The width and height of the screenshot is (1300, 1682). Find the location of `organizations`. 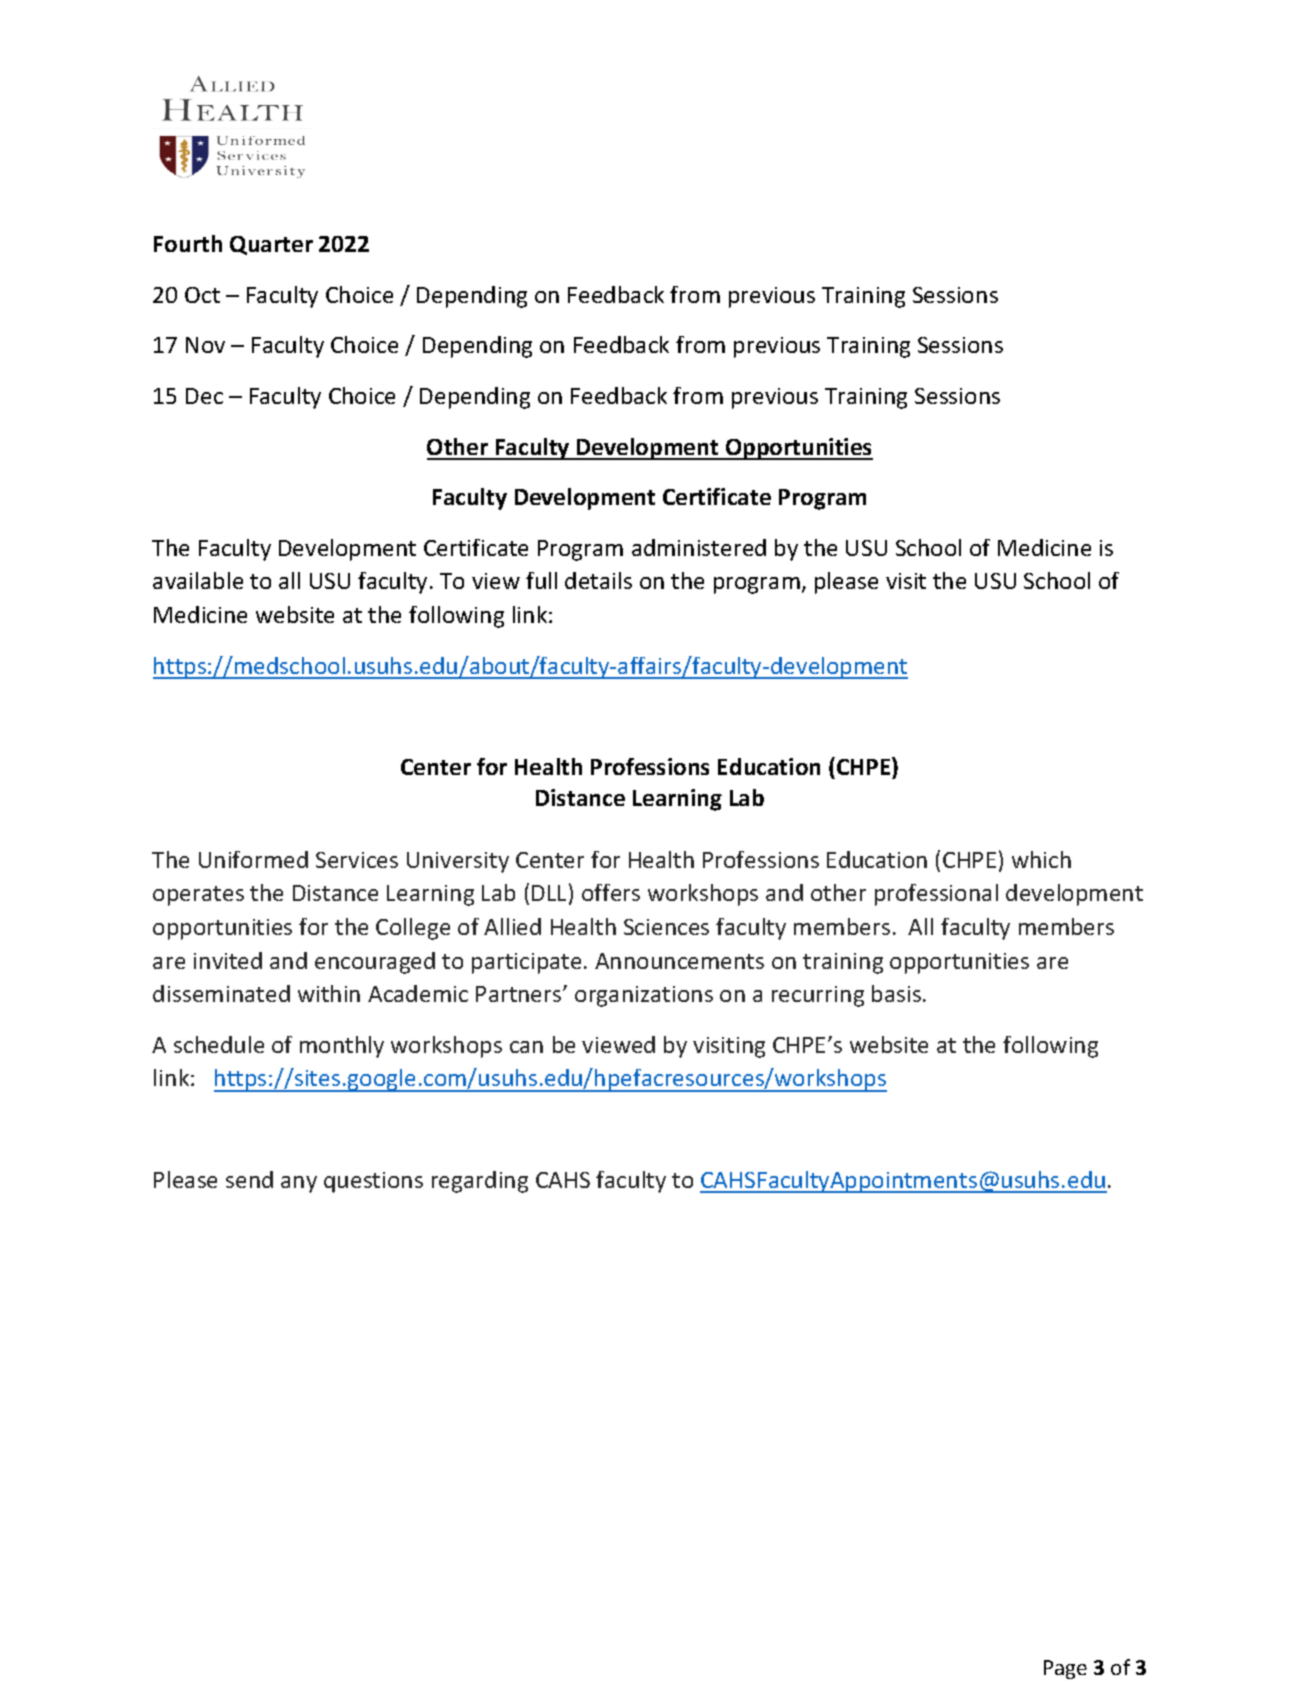

organizations is located at coordinates (644, 996).
